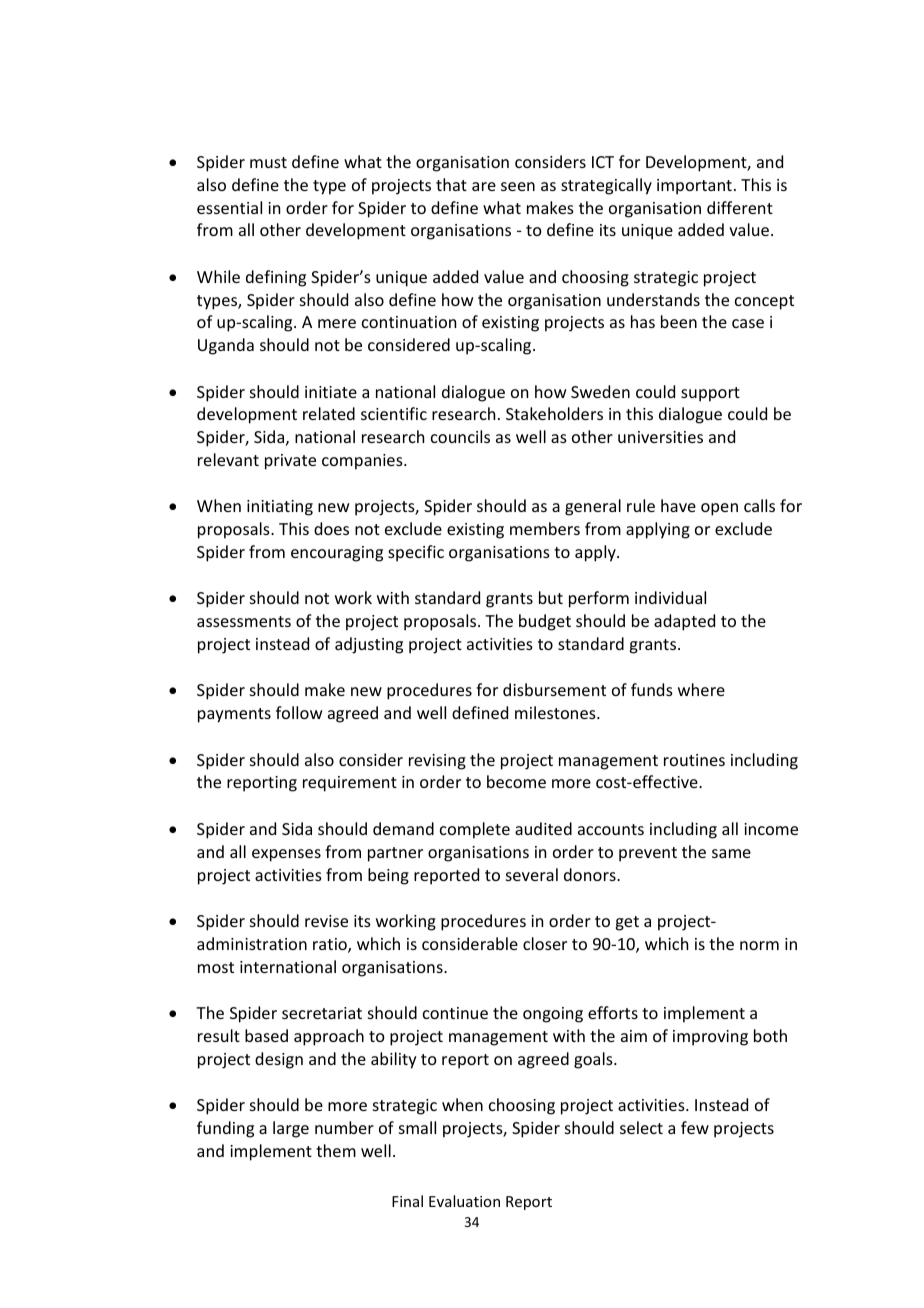  Describe the element at coordinates (268, 162) in the screenshot. I see `must` at that location.
